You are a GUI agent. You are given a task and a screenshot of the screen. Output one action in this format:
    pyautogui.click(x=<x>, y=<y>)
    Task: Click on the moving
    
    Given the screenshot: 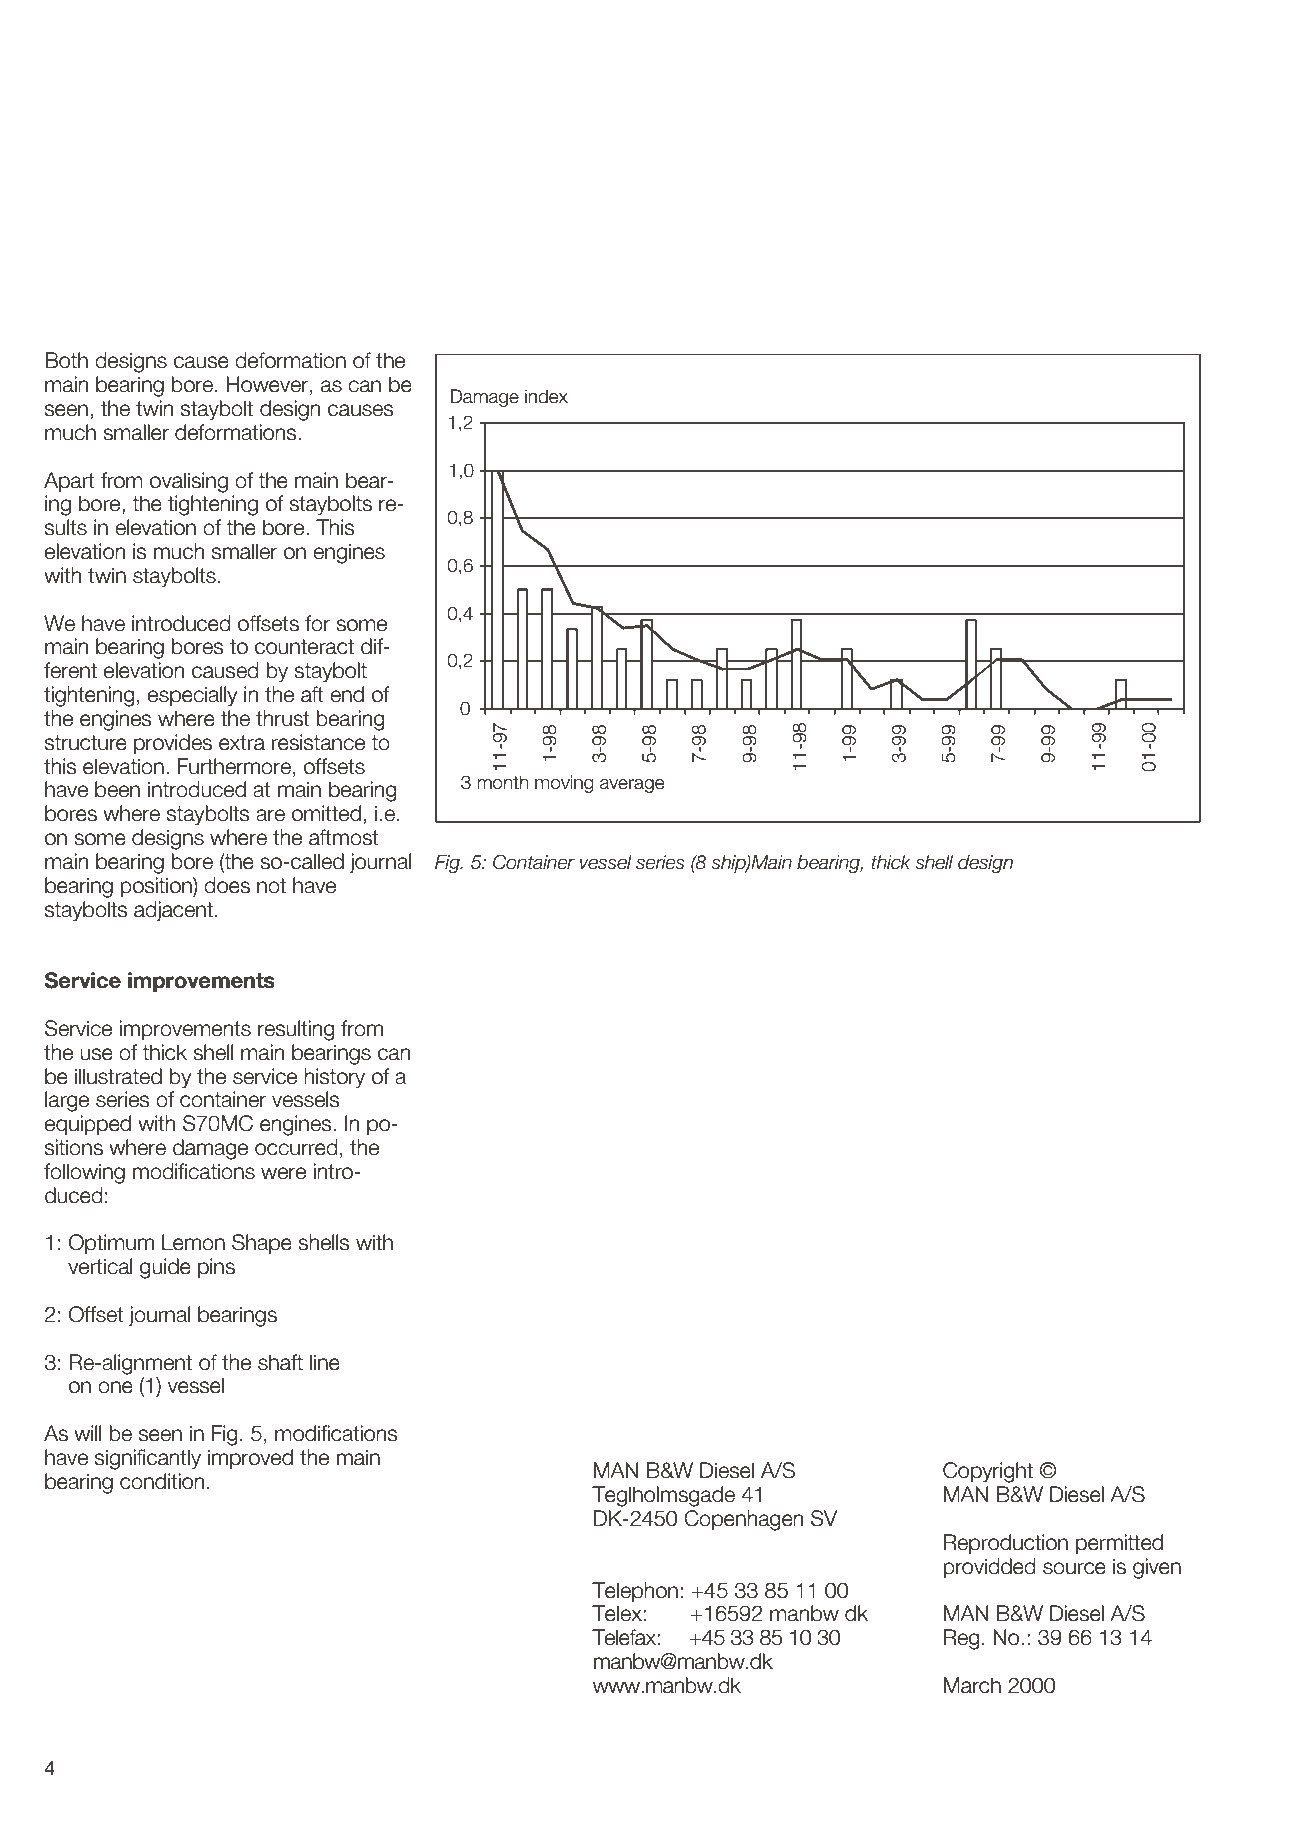 What is the action you would take?
    pyautogui.click(x=564, y=784)
